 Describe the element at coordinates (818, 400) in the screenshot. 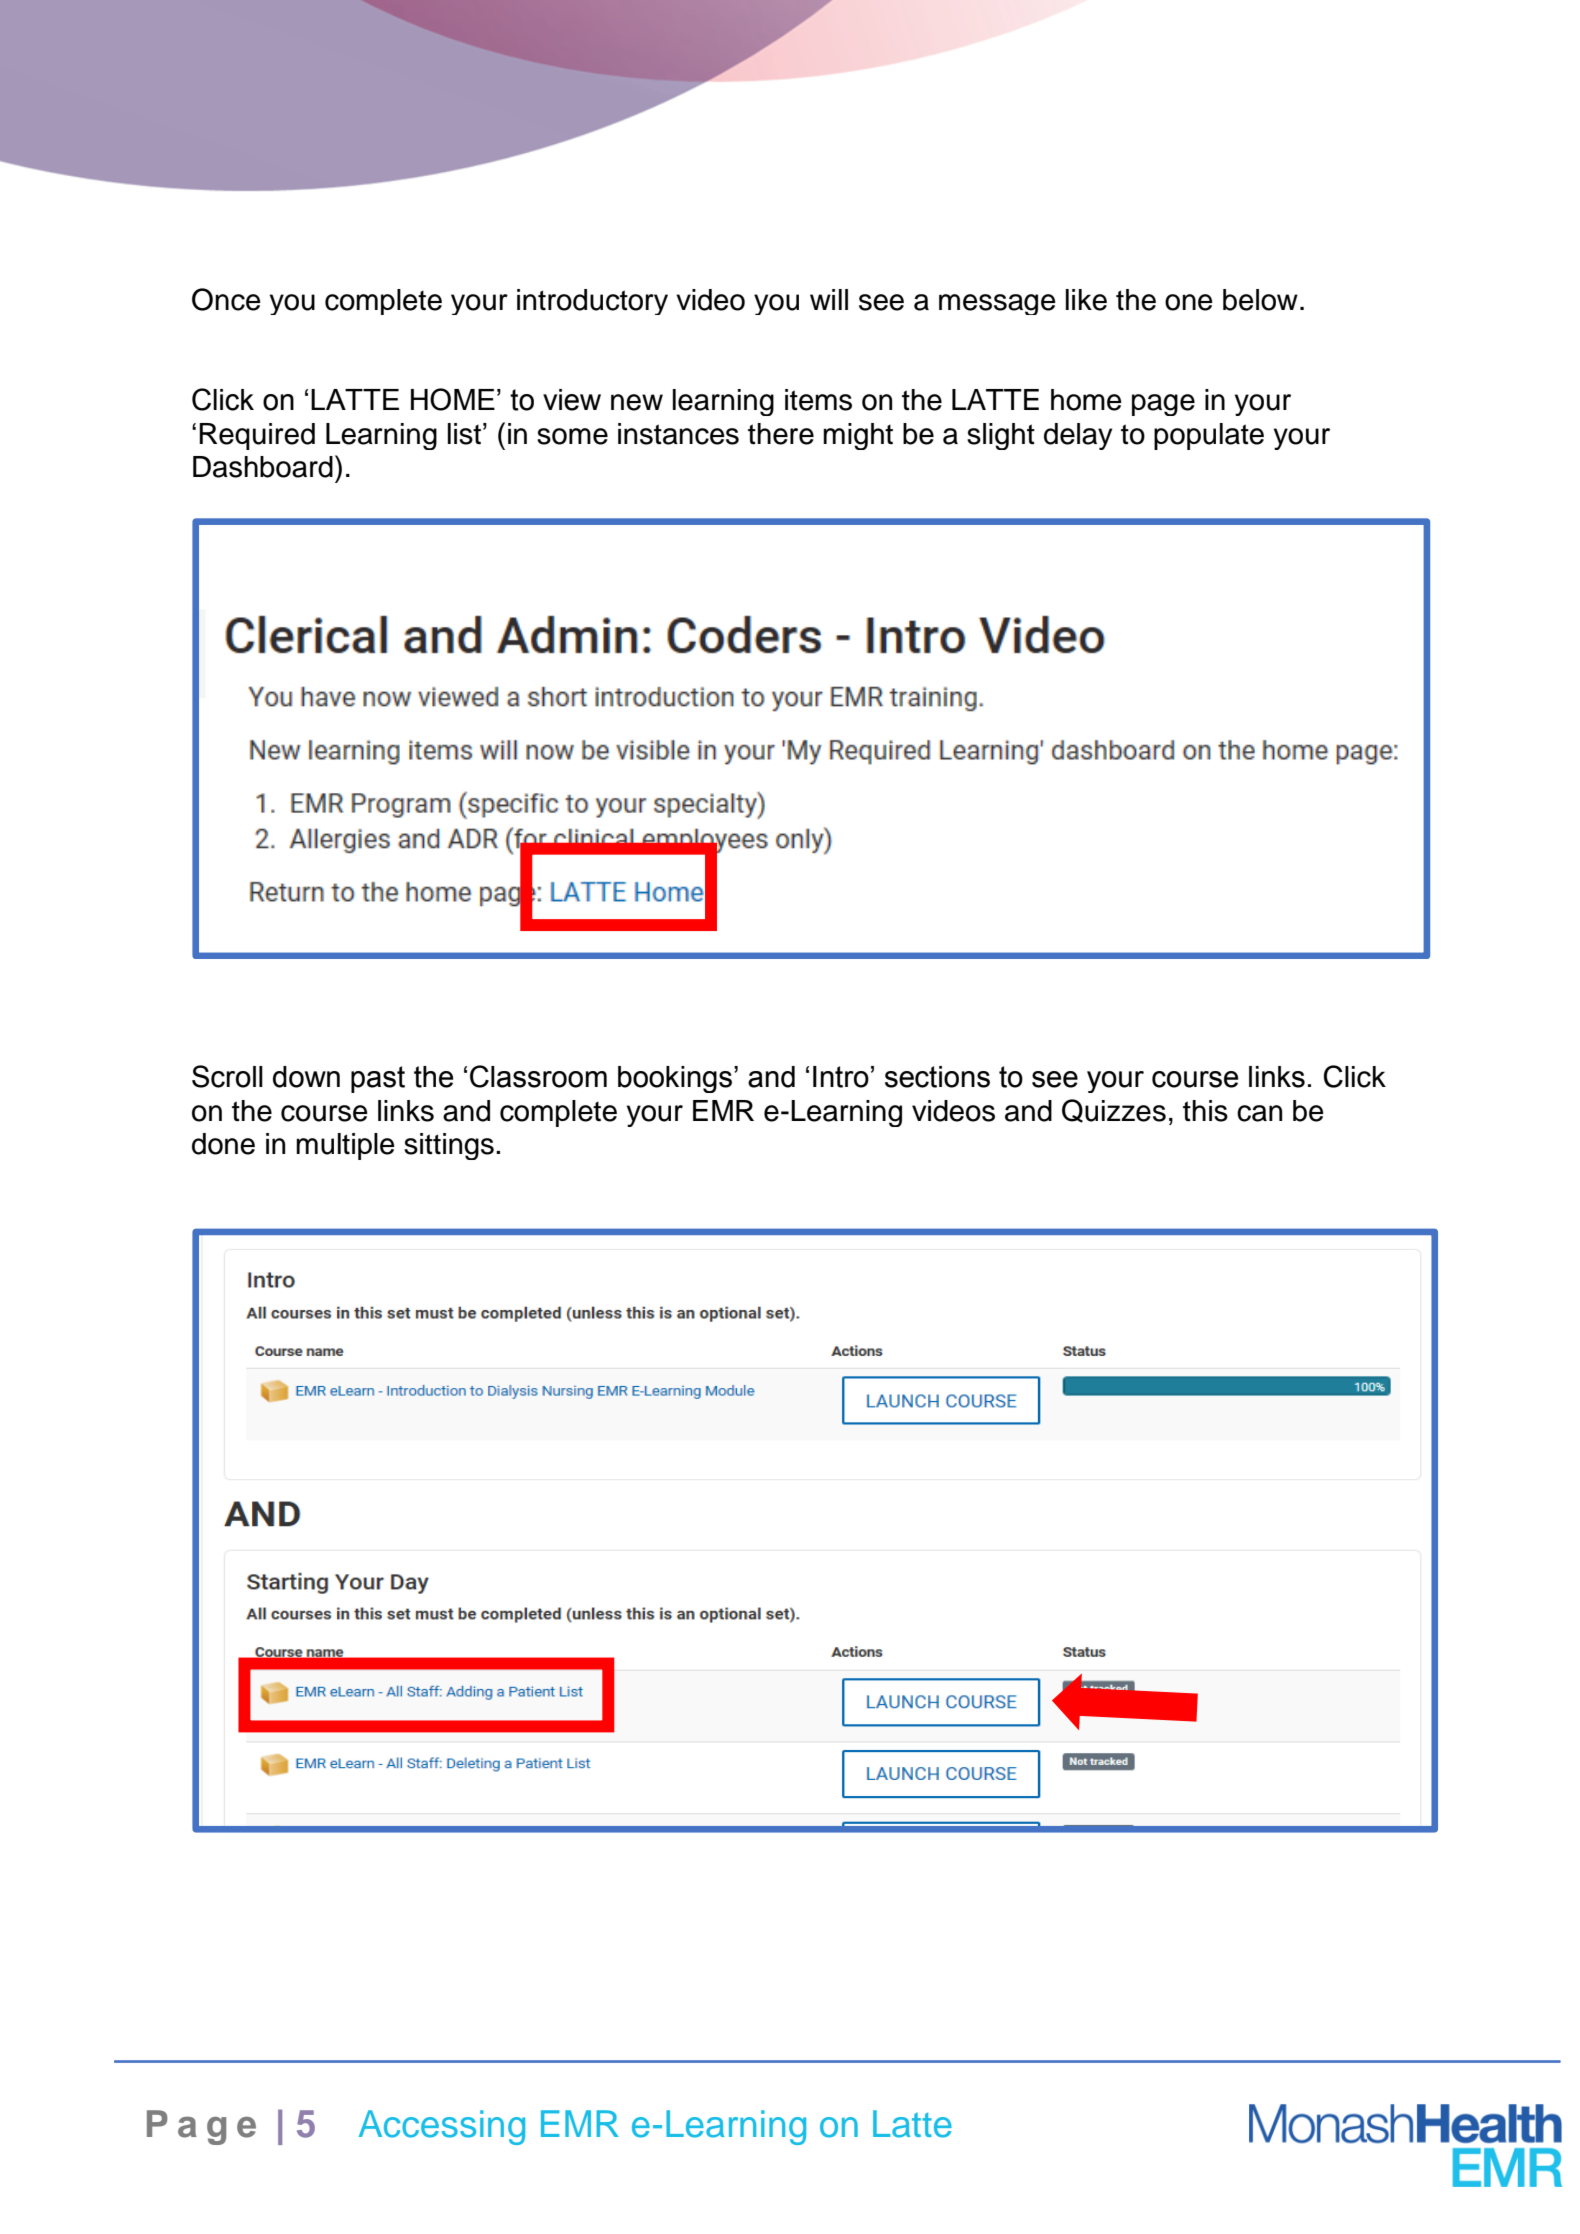

I see `items` at that location.
